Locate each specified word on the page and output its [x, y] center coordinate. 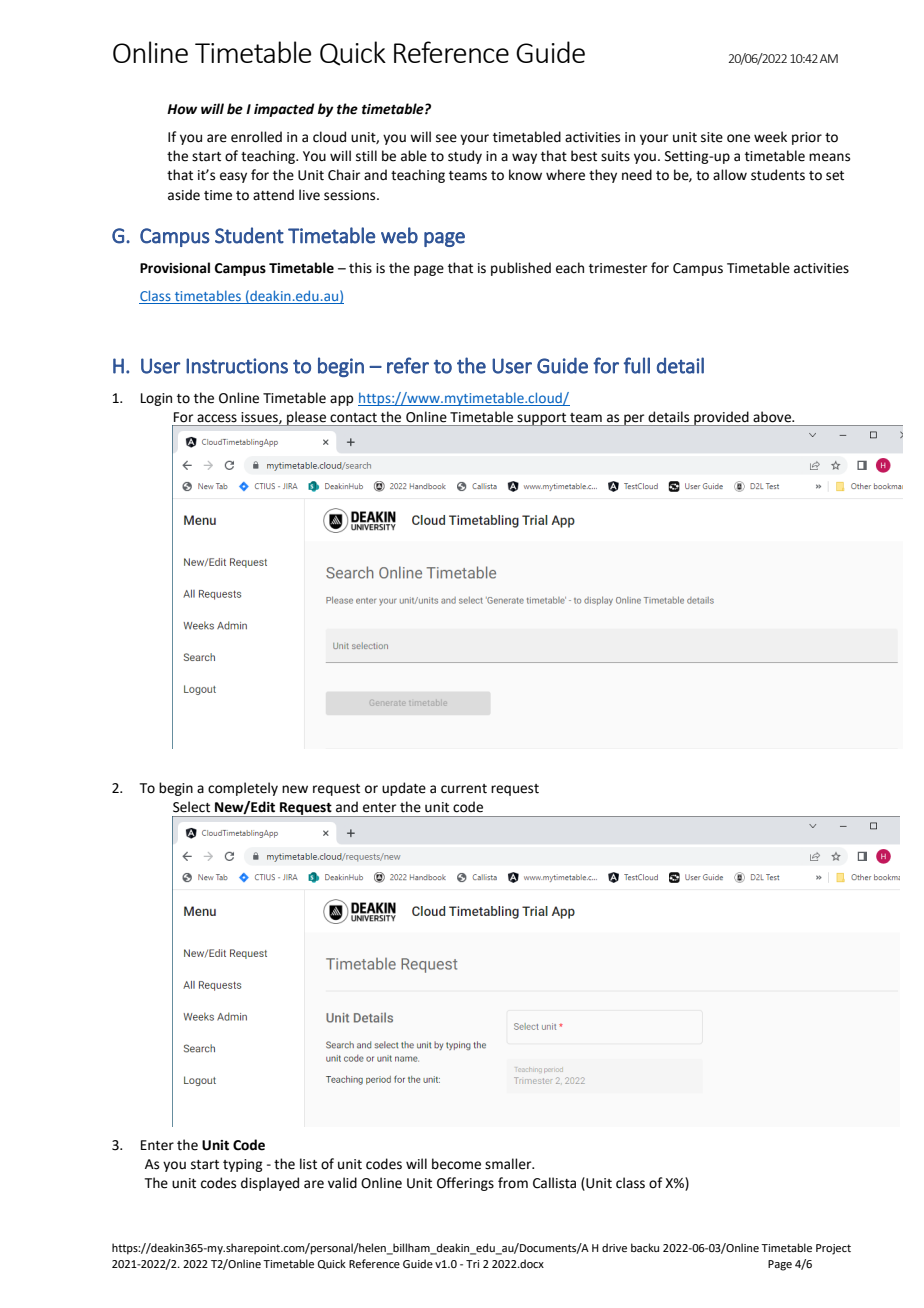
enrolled [256, 137]
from [513, 1183]
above [773, 416]
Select [191, 807]
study [465, 157]
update [404, 789]
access [217, 418]
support [542, 419]
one [738, 138]
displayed [270, 1184]
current [464, 789]
